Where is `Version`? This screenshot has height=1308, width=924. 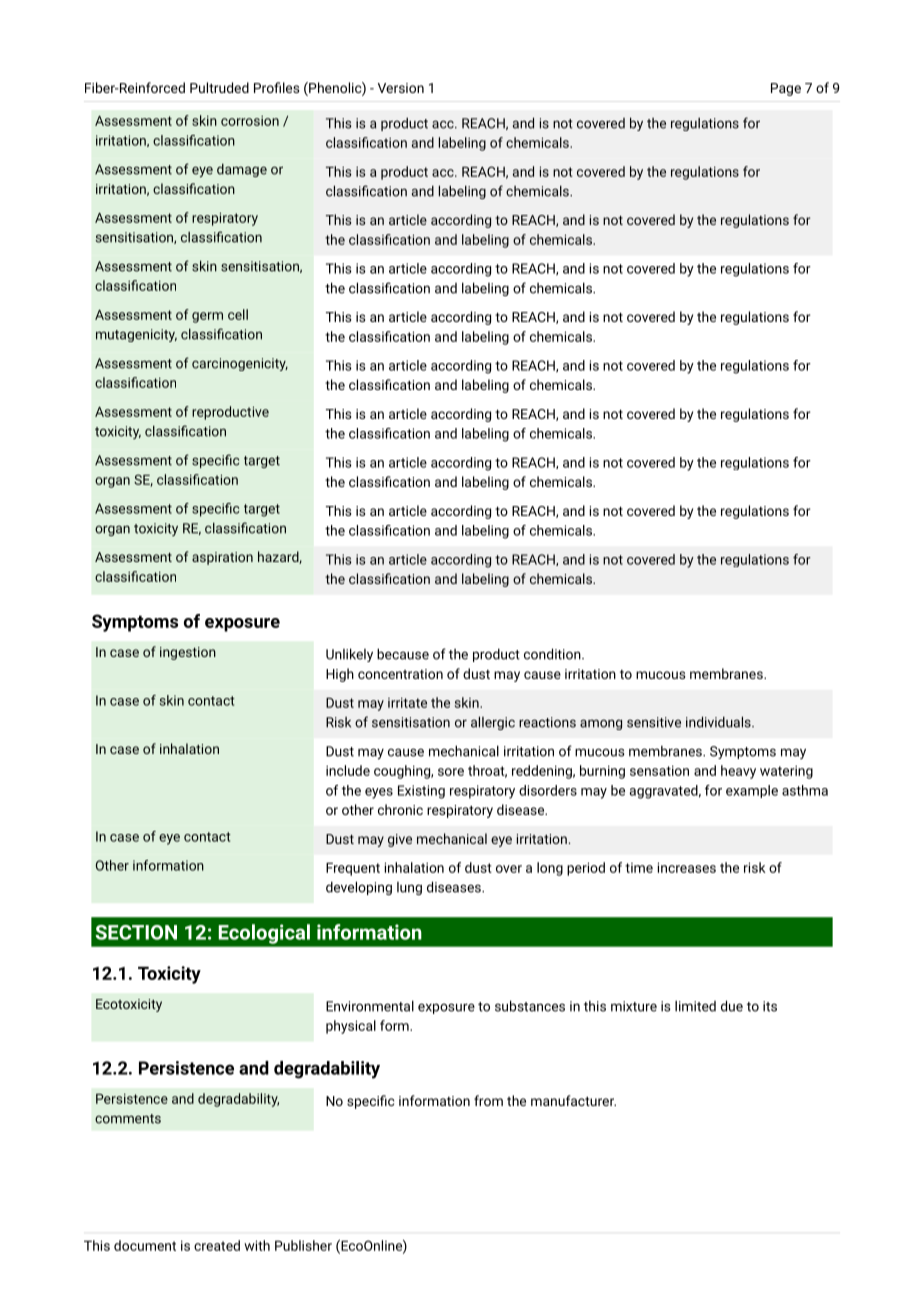 Version is located at coordinates (401, 88).
